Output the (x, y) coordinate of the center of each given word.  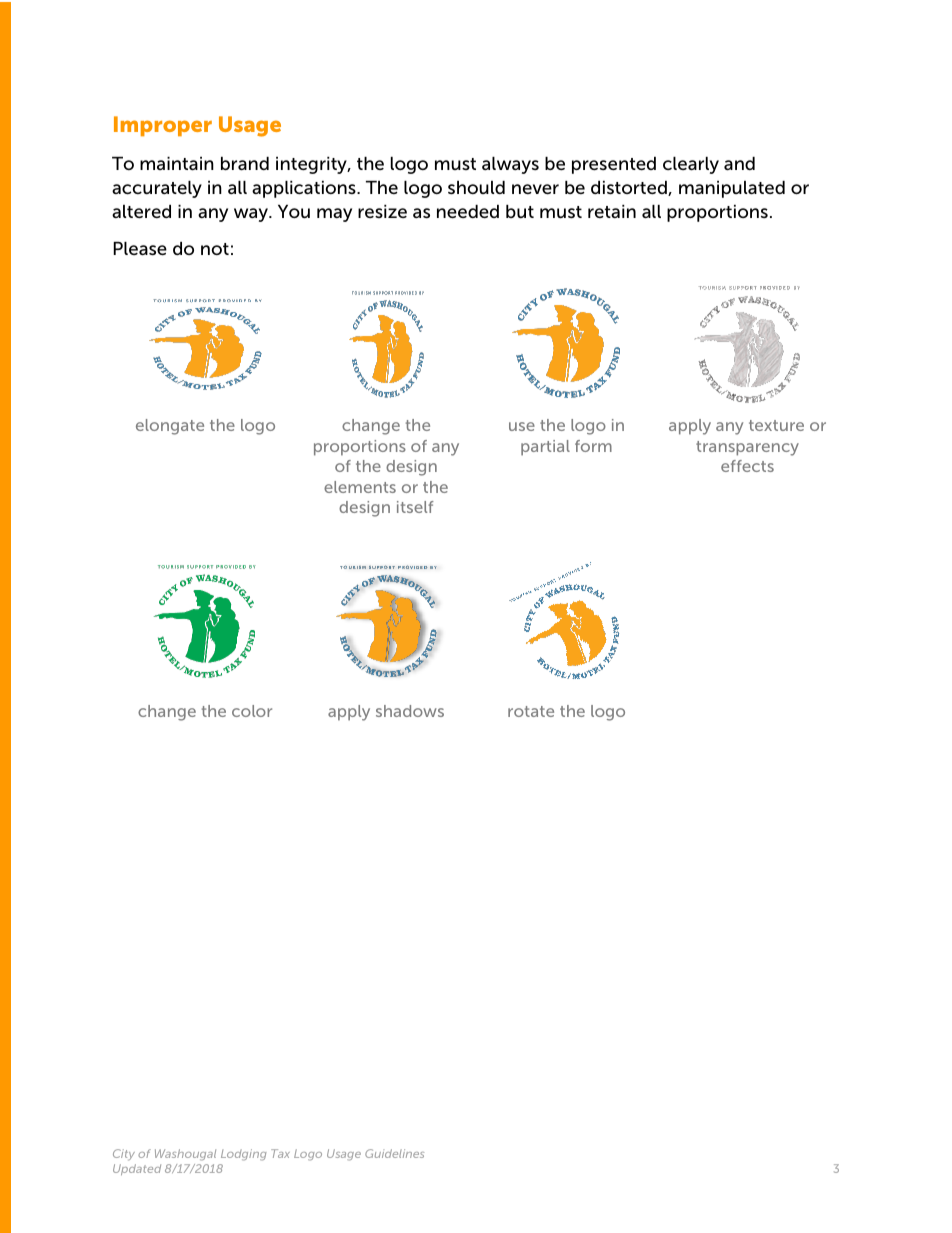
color (252, 711)
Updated (137, 1169)
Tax (280, 1153)
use (522, 426)
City (124, 1155)
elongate (170, 427)
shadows (410, 711)
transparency (747, 448)
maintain (177, 163)
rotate (531, 711)
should (476, 188)
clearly (691, 165)
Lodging (243, 1155)
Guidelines (394, 1153)
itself (415, 507)
